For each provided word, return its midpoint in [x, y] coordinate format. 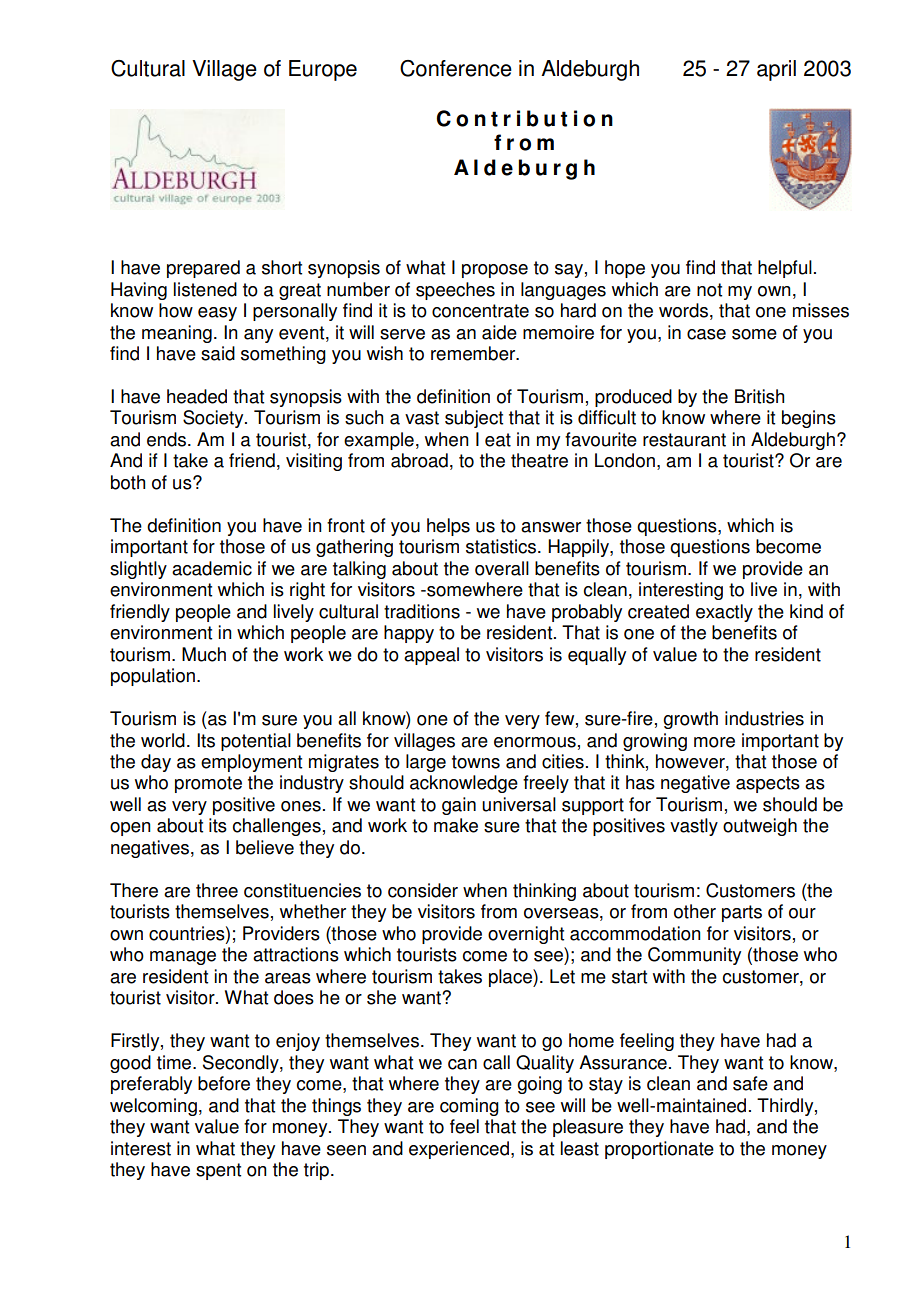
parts [742, 913]
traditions [422, 611]
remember [474, 353]
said [218, 353]
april [776, 70]
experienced [459, 1150]
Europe [323, 70]
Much [204, 654]
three [217, 890]
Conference [456, 68]
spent [218, 1171]
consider [423, 890]
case [706, 334]
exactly [724, 613]
